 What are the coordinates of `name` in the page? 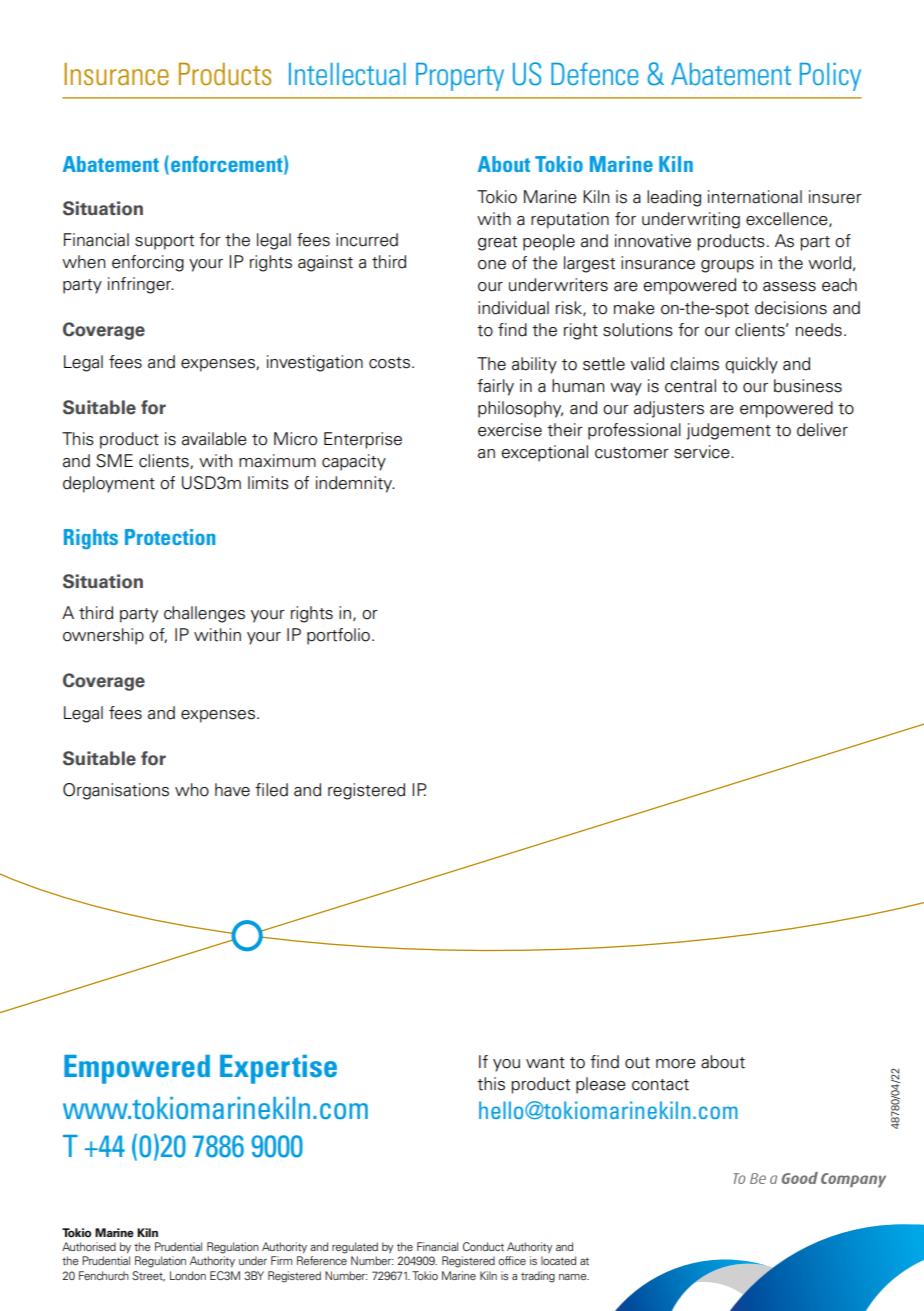 It's located at (574, 1277).
